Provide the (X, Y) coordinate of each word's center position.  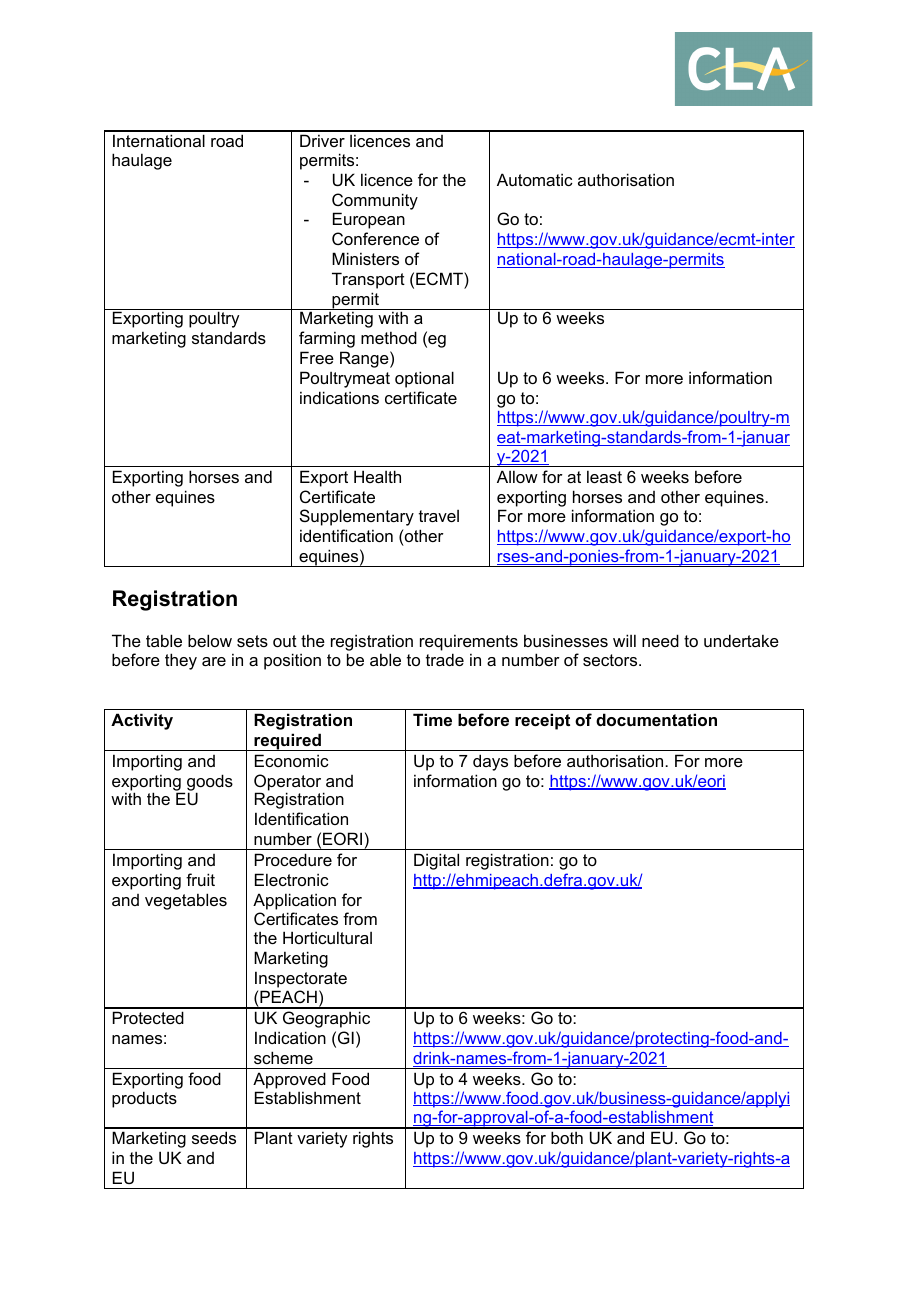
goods (210, 783)
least (604, 476)
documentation (656, 719)
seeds (214, 1137)
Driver (322, 140)
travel (439, 516)
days (490, 762)
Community (375, 201)
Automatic (535, 179)
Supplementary (357, 517)
